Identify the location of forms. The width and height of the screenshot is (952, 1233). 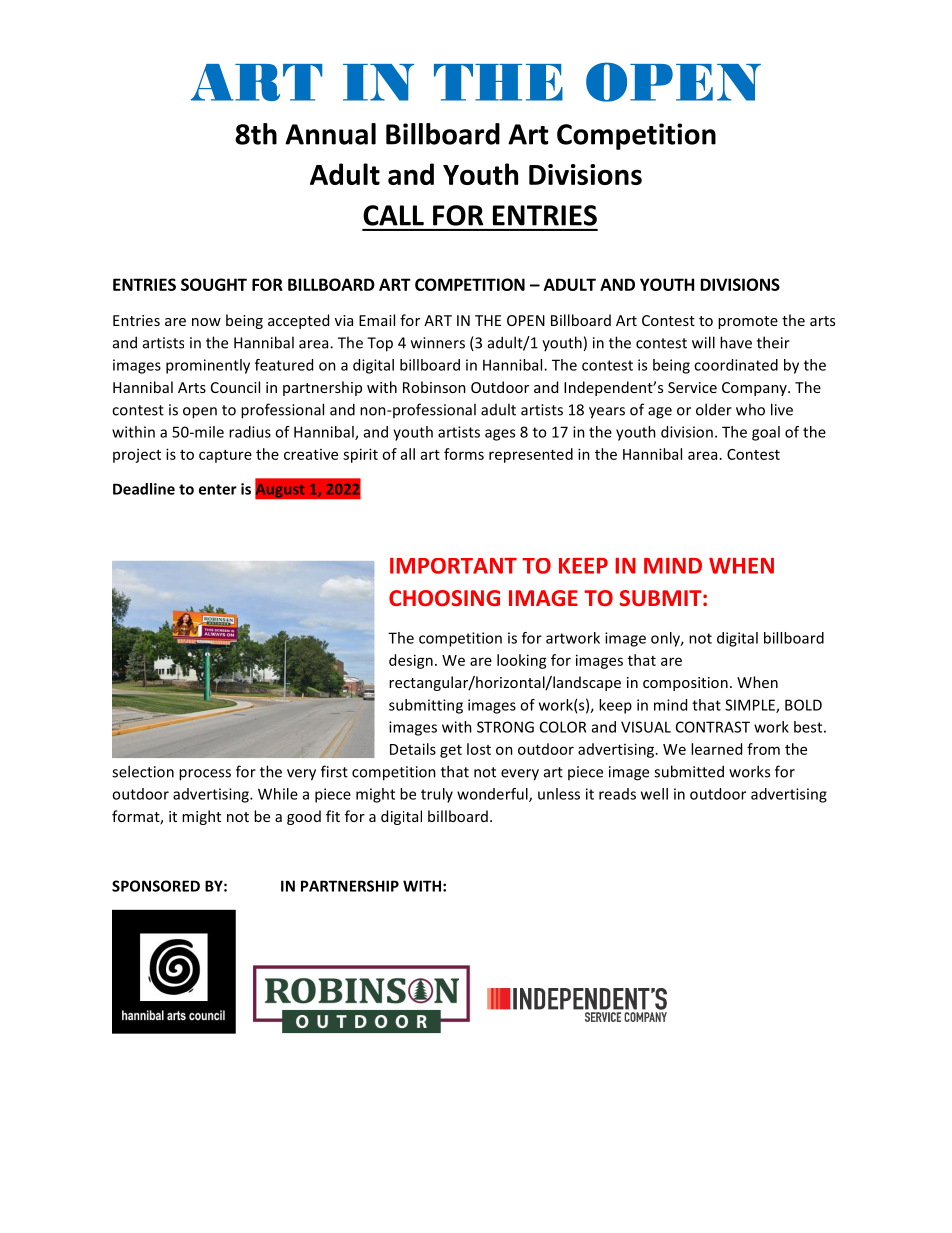
(464, 454).
